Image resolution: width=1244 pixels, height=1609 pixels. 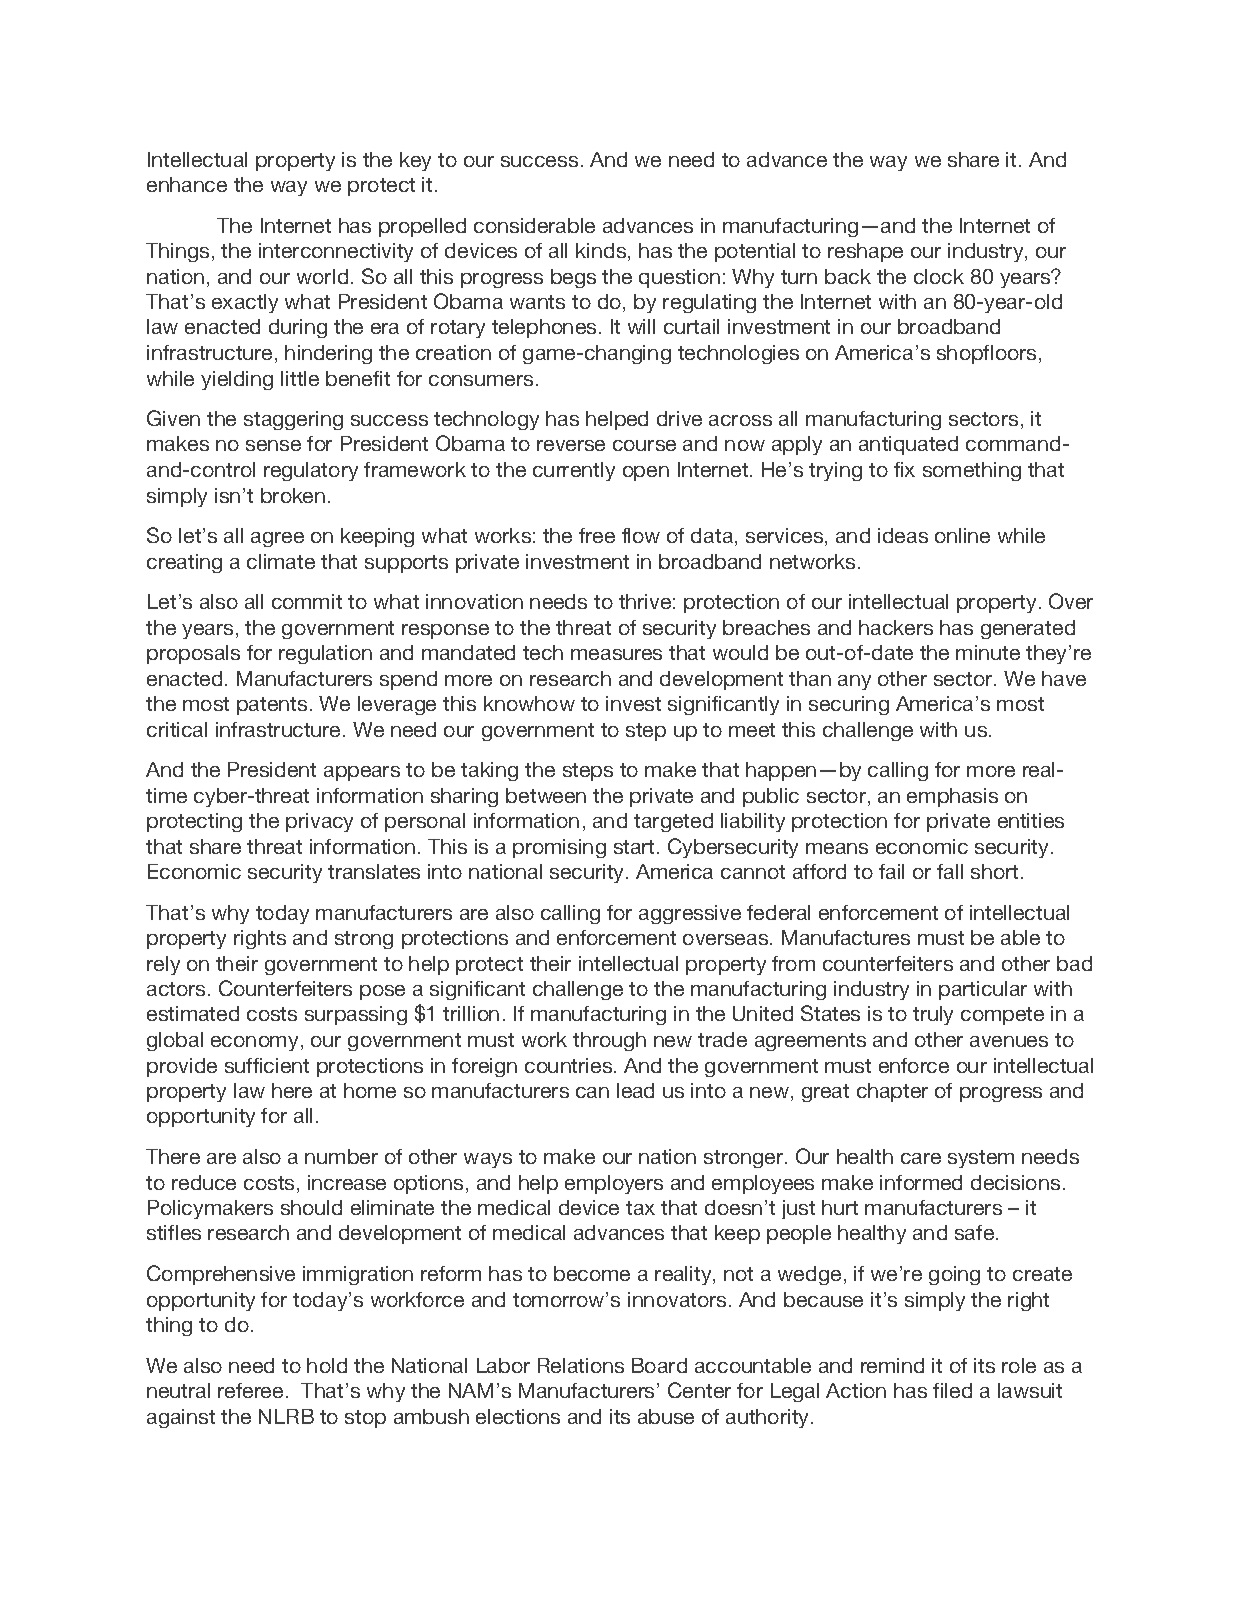 What do you see at coordinates (602, 252) in the document?
I see `kinds` at bounding box center [602, 252].
